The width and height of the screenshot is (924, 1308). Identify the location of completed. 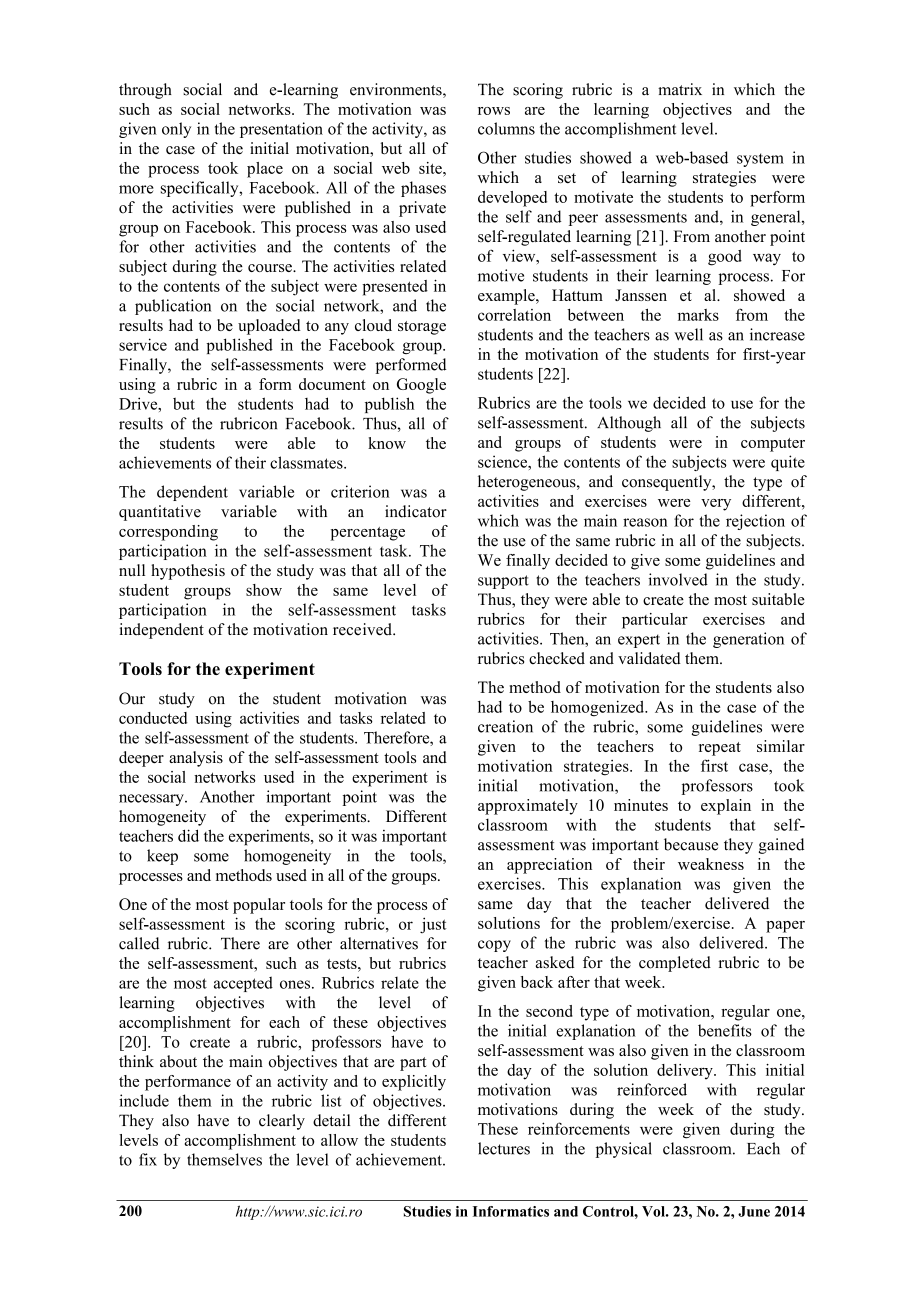
(675, 964).
